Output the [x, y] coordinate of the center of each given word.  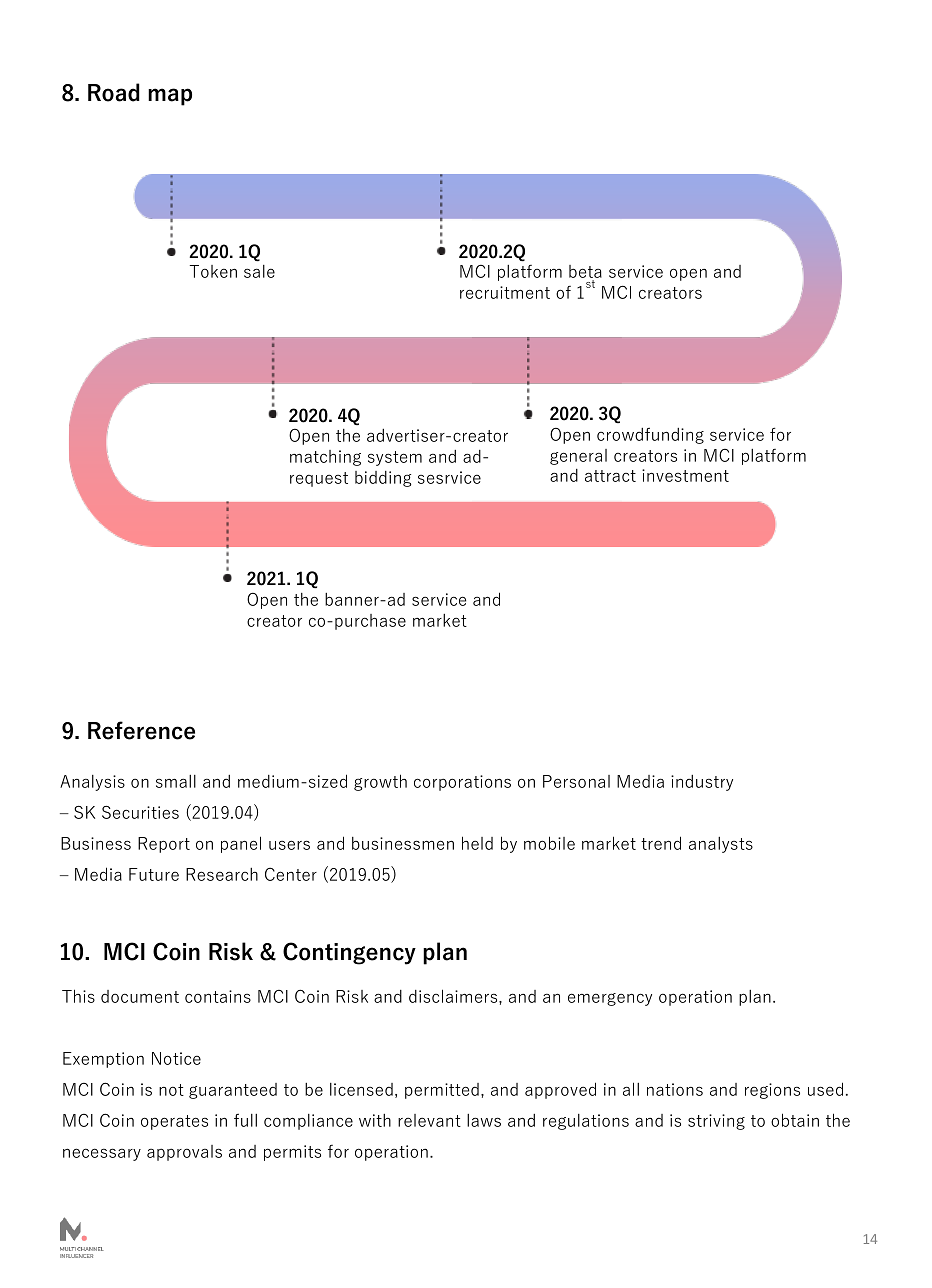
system [395, 458]
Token [213, 271]
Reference [141, 730]
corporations [462, 783]
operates [174, 1122]
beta [585, 273]
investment [685, 475]
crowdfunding [650, 435]
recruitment [505, 292]
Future [154, 874]
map [170, 97]
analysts [721, 845]
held [477, 843]
